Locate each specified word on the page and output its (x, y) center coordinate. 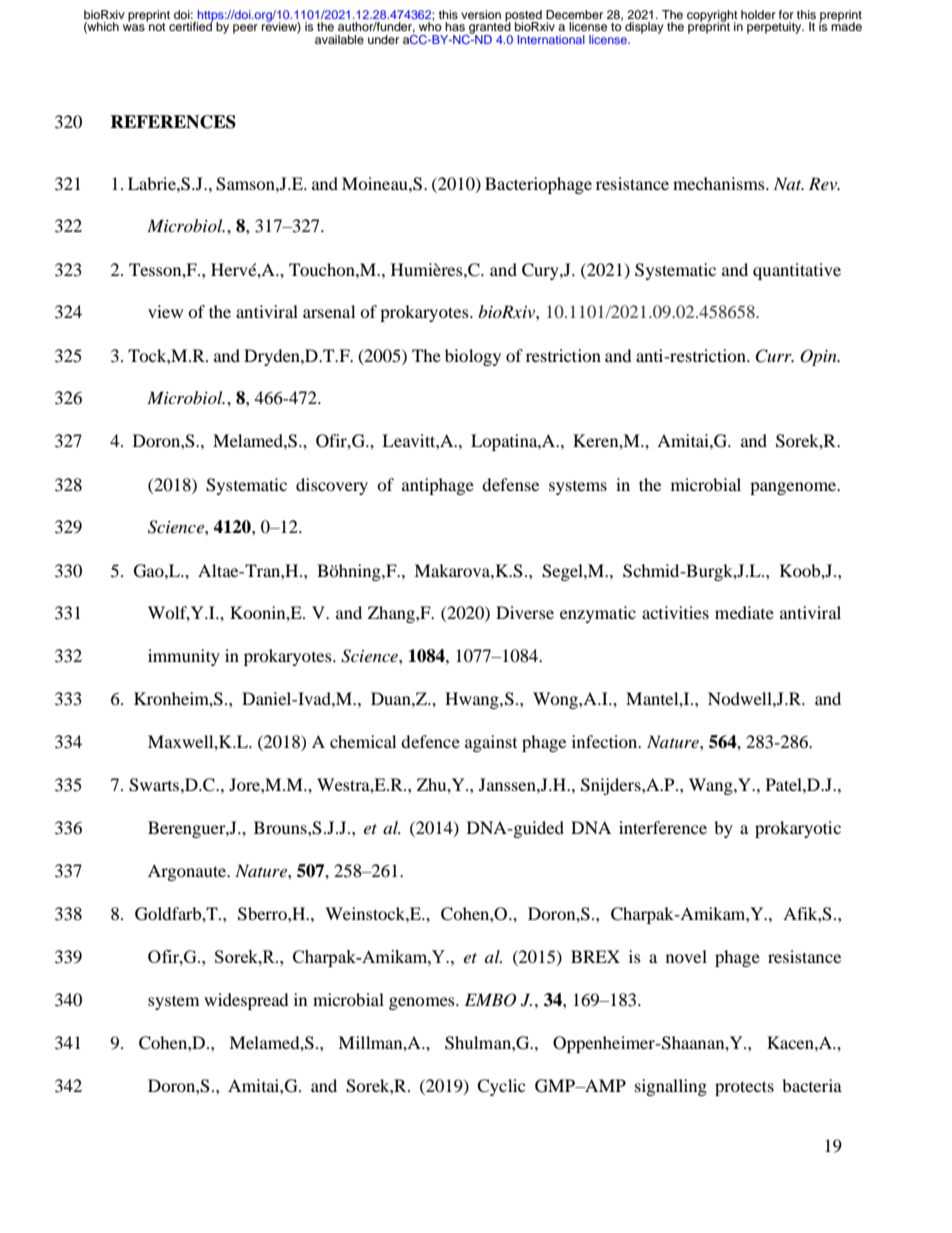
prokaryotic (798, 829)
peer (245, 29)
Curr (774, 356)
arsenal (329, 311)
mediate (744, 612)
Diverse (525, 612)
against (491, 743)
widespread (246, 1001)
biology (473, 357)
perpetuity (775, 28)
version (481, 14)
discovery (332, 486)
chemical (363, 741)
